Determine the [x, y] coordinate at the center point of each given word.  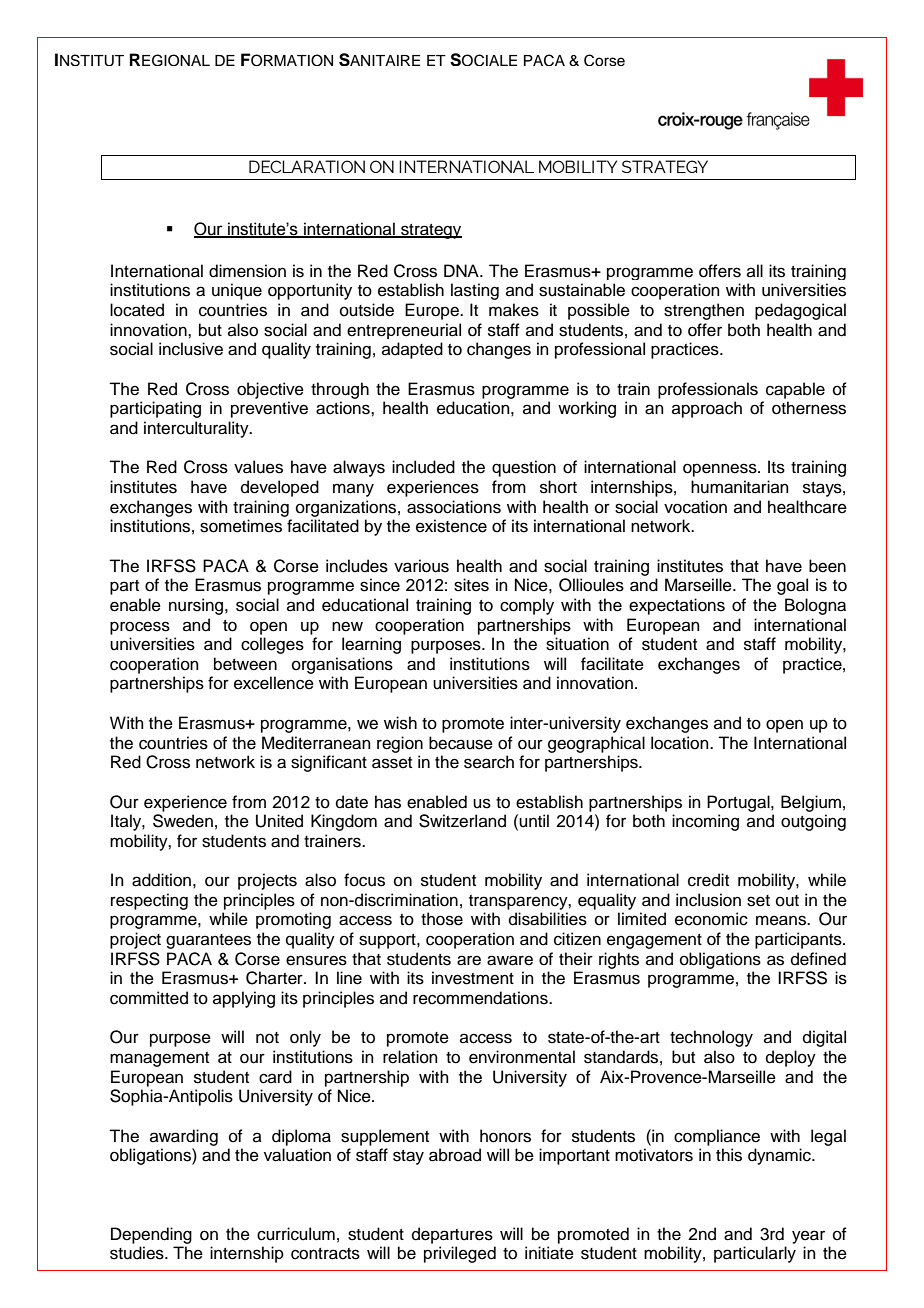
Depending [151, 1235]
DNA [462, 270]
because [461, 743]
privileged [460, 1254]
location [681, 743]
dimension [247, 271]
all [755, 270]
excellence [274, 683]
